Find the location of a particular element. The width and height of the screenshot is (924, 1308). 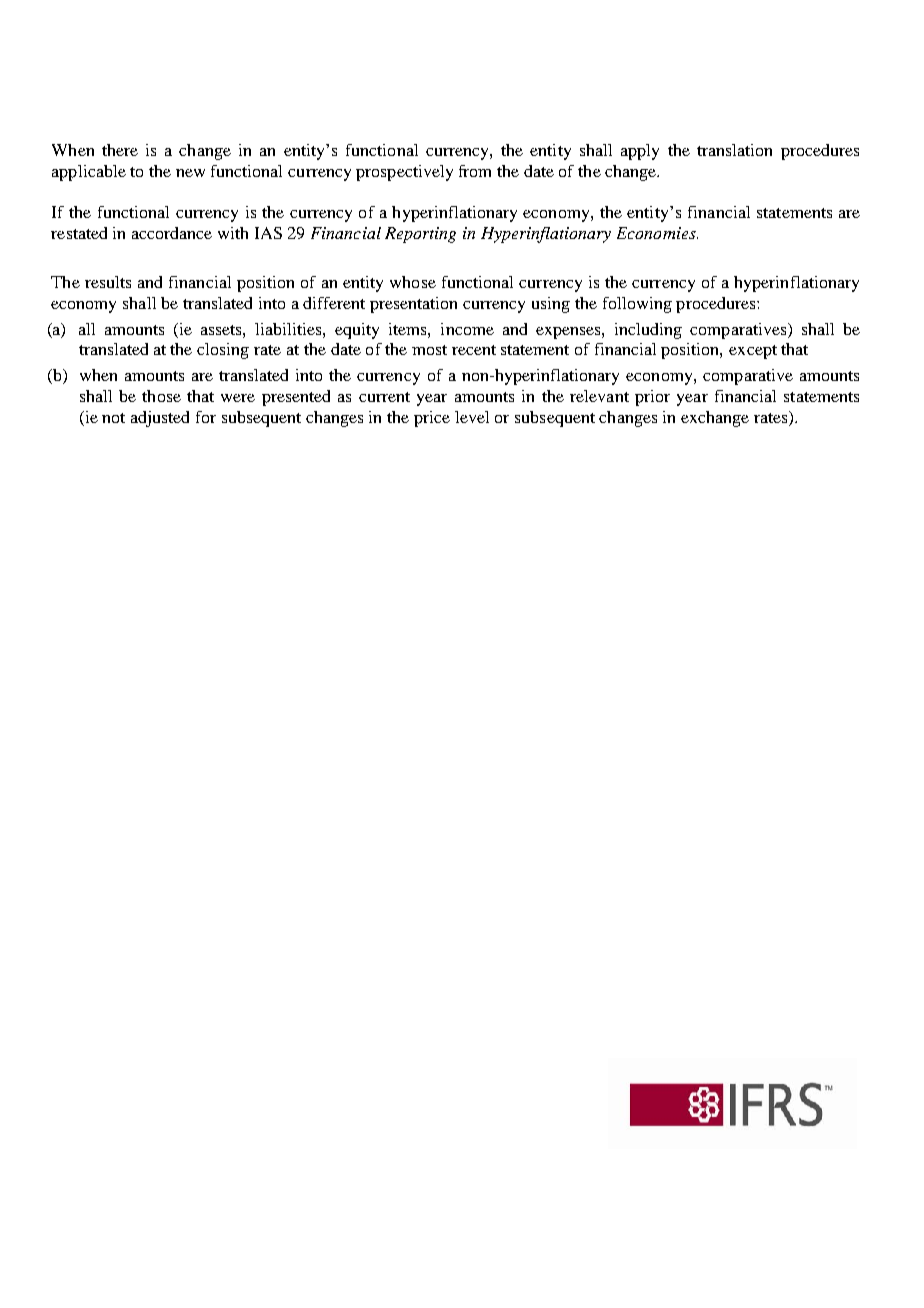

adjusted is located at coordinates (160, 419).
